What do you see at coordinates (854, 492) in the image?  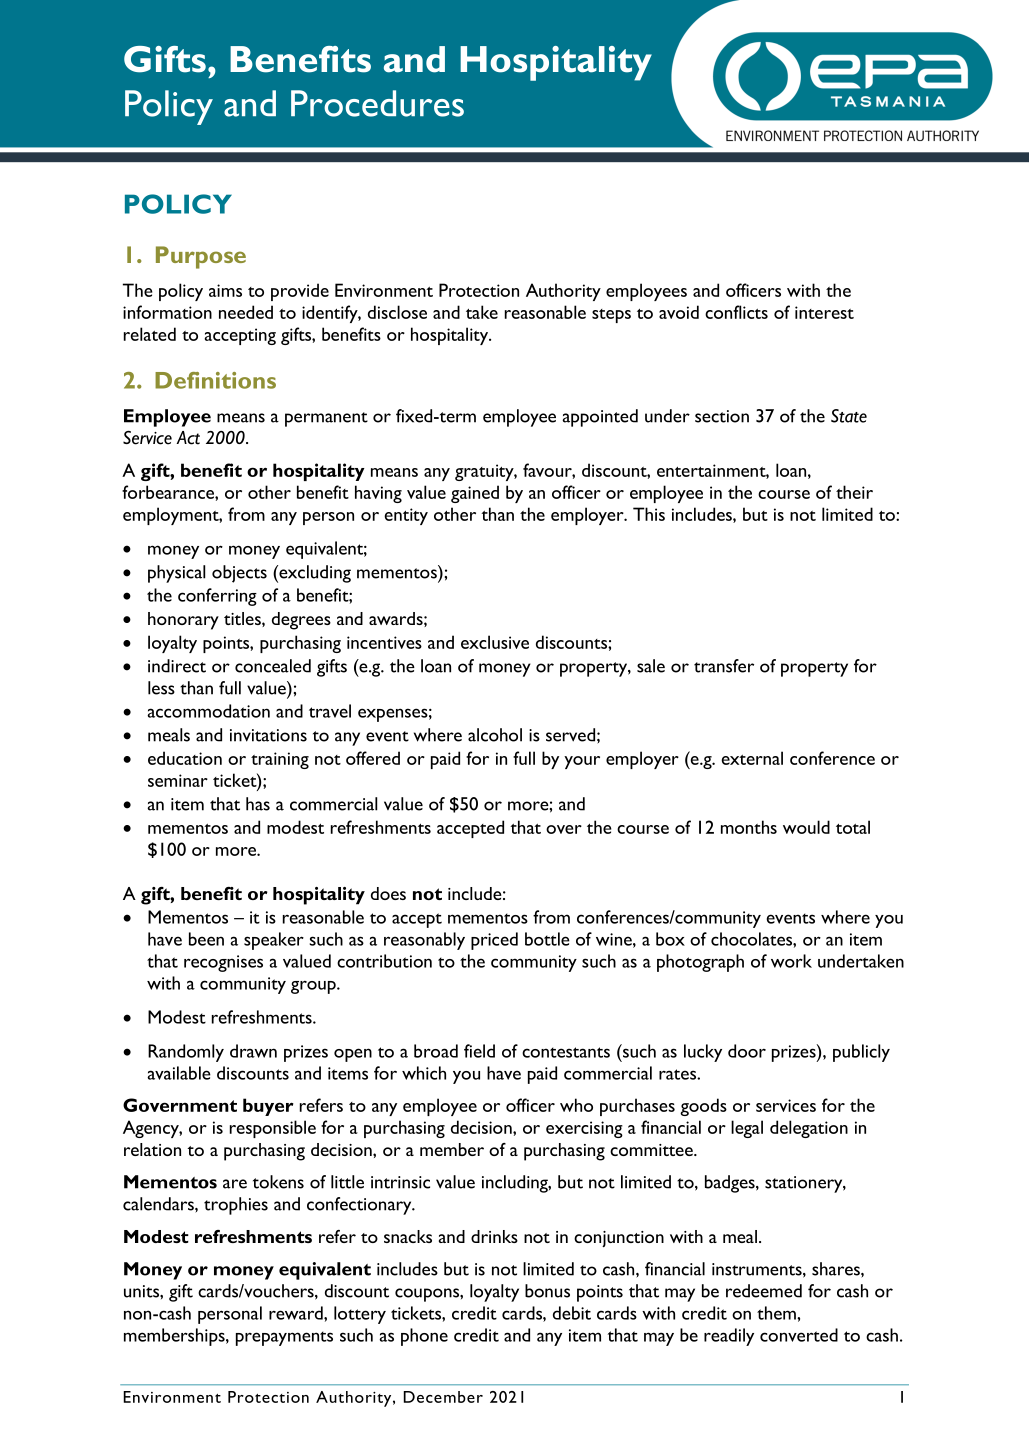 I see `their` at bounding box center [854, 492].
